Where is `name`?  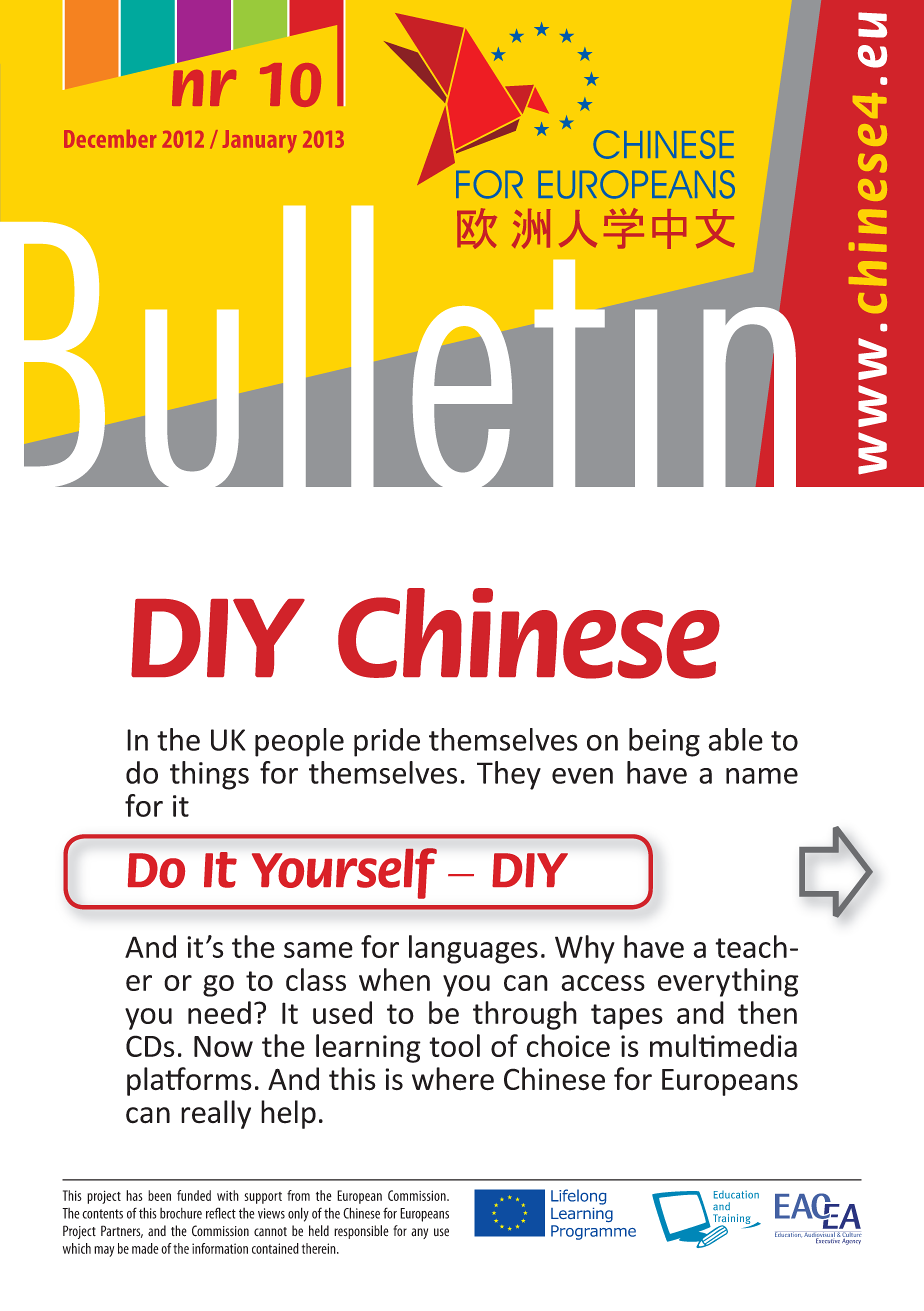
name is located at coordinates (762, 776).
